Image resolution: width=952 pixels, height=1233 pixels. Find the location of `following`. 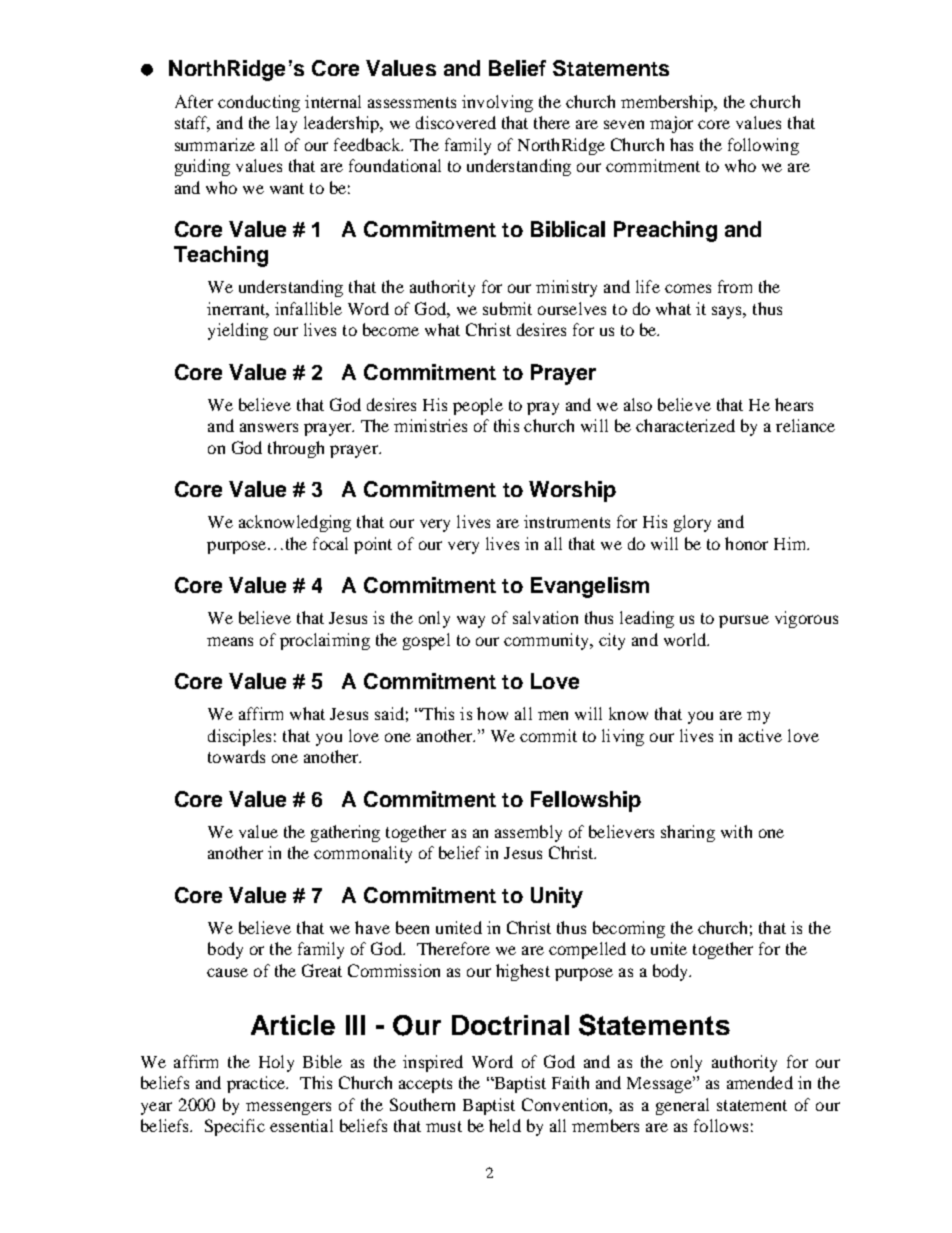

following is located at coordinates (763, 146).
